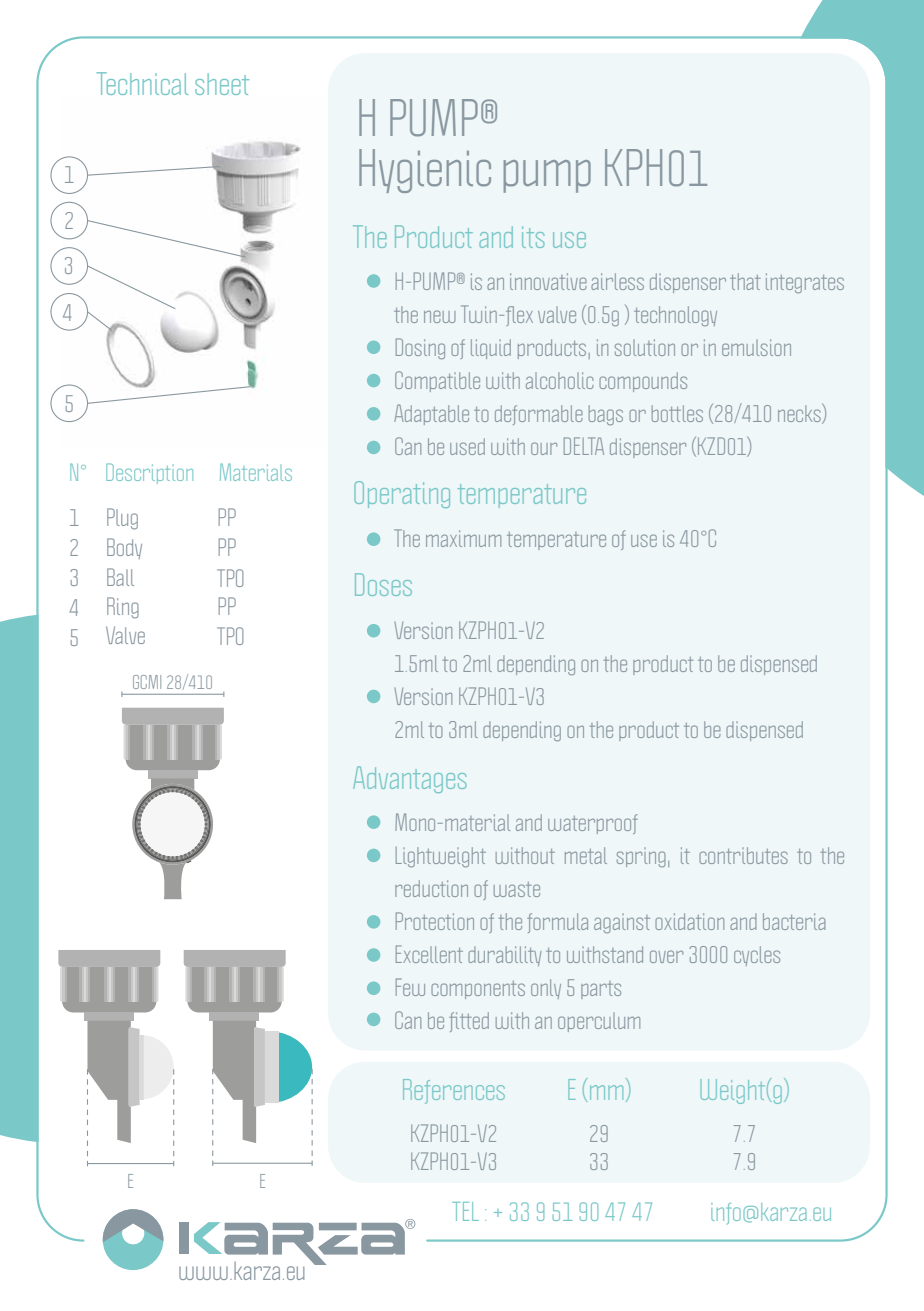 The image size is (924, 1311). What do you see at coordinates (409, 779) in the document?
I see `Advantages` at bounding box center [409, 779].
